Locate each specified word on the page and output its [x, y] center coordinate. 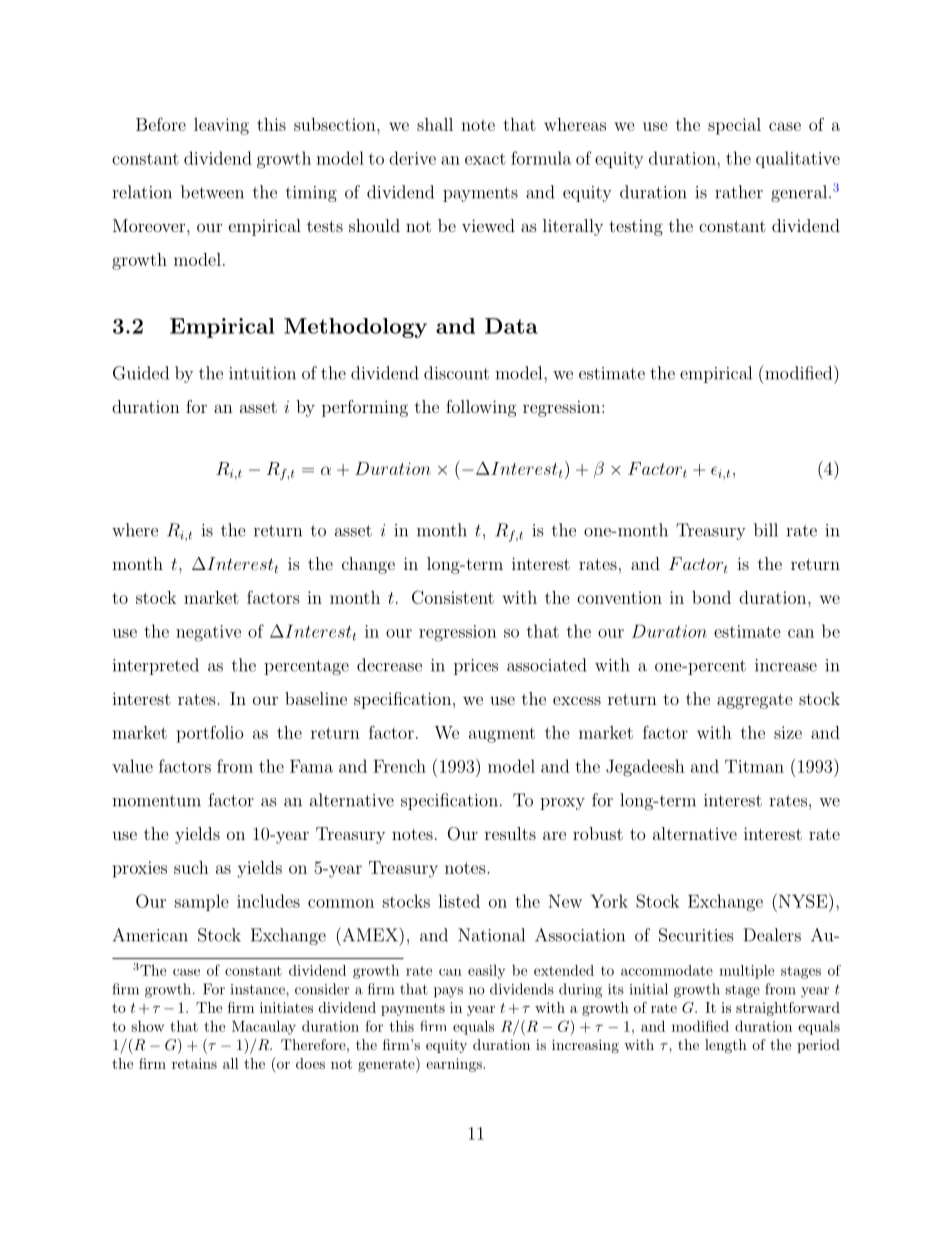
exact [485, 159]
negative [208, 633]
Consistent [453, 597]
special [734, 126]
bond [711, 597]
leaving [221, 126]
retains [194, 1063]
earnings [455, 1065]
